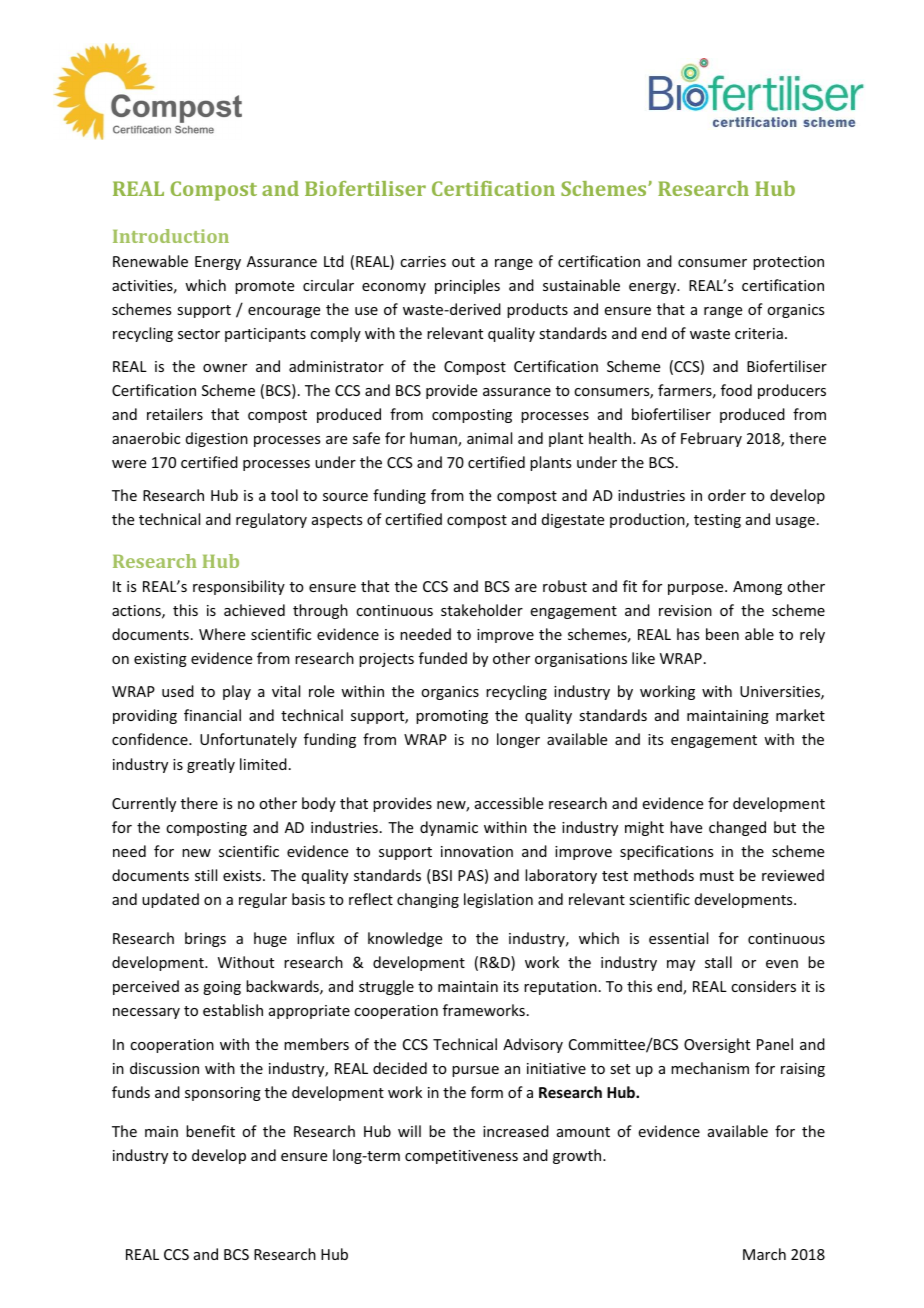  Describe the element at coordinates (222, 988) in the document. I see `going` at that location.
